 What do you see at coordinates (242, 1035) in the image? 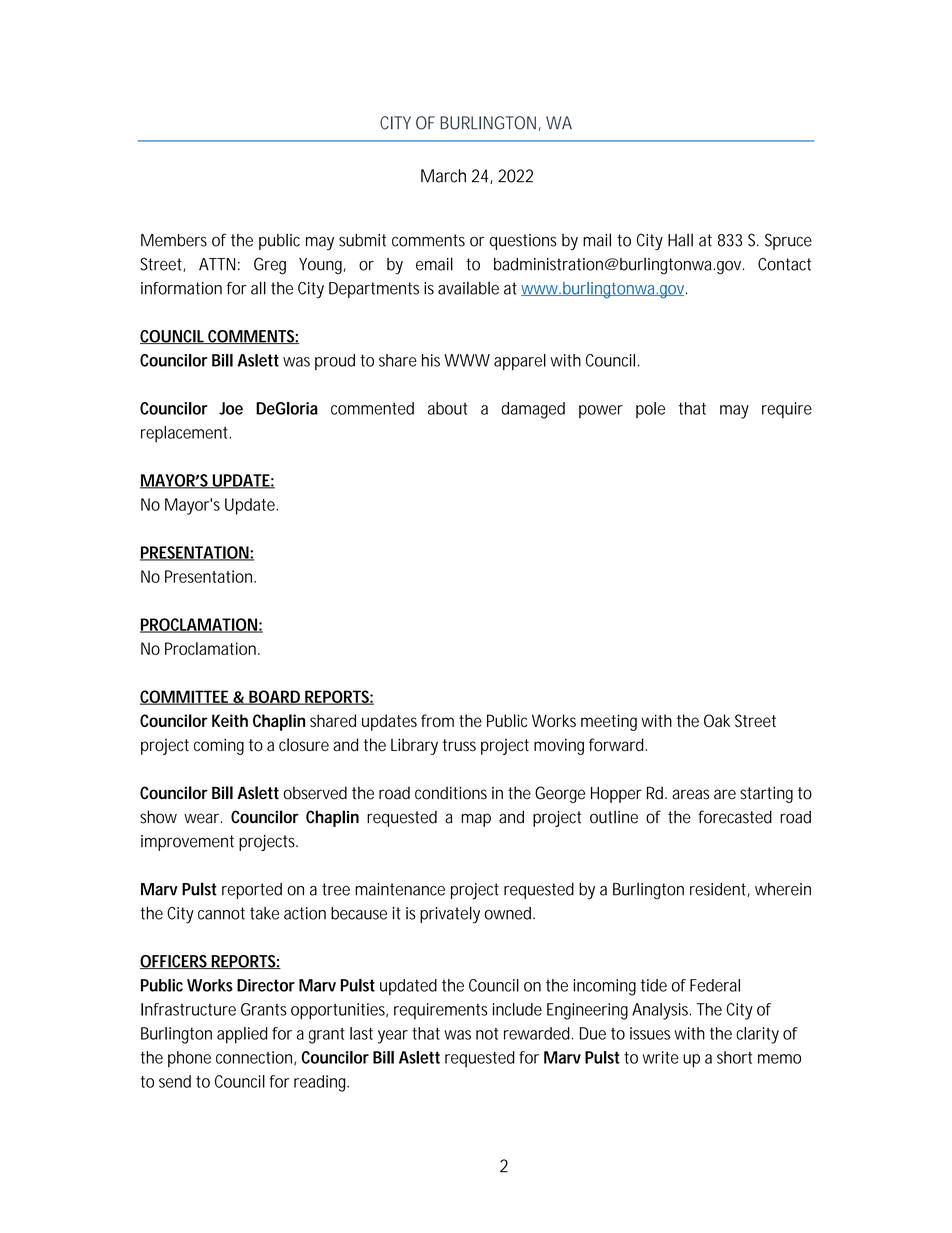
I see `applied` at bounding box center [242, 1035].
